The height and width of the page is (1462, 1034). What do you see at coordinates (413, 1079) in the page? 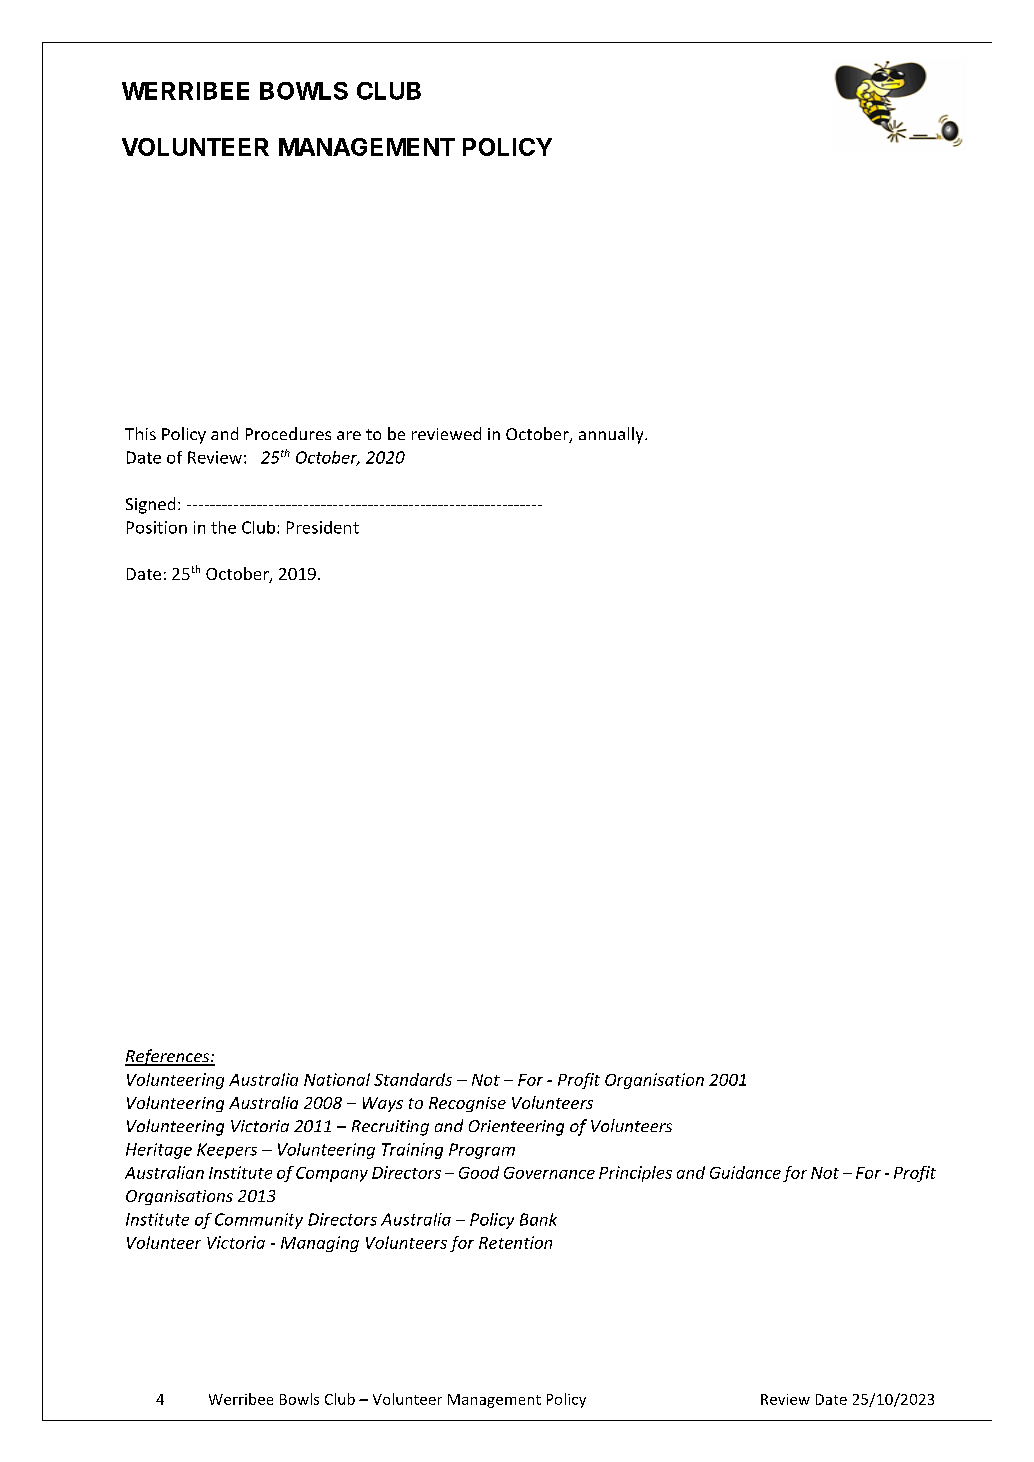
I see `Standards` at bounding box center [413, 1079].
